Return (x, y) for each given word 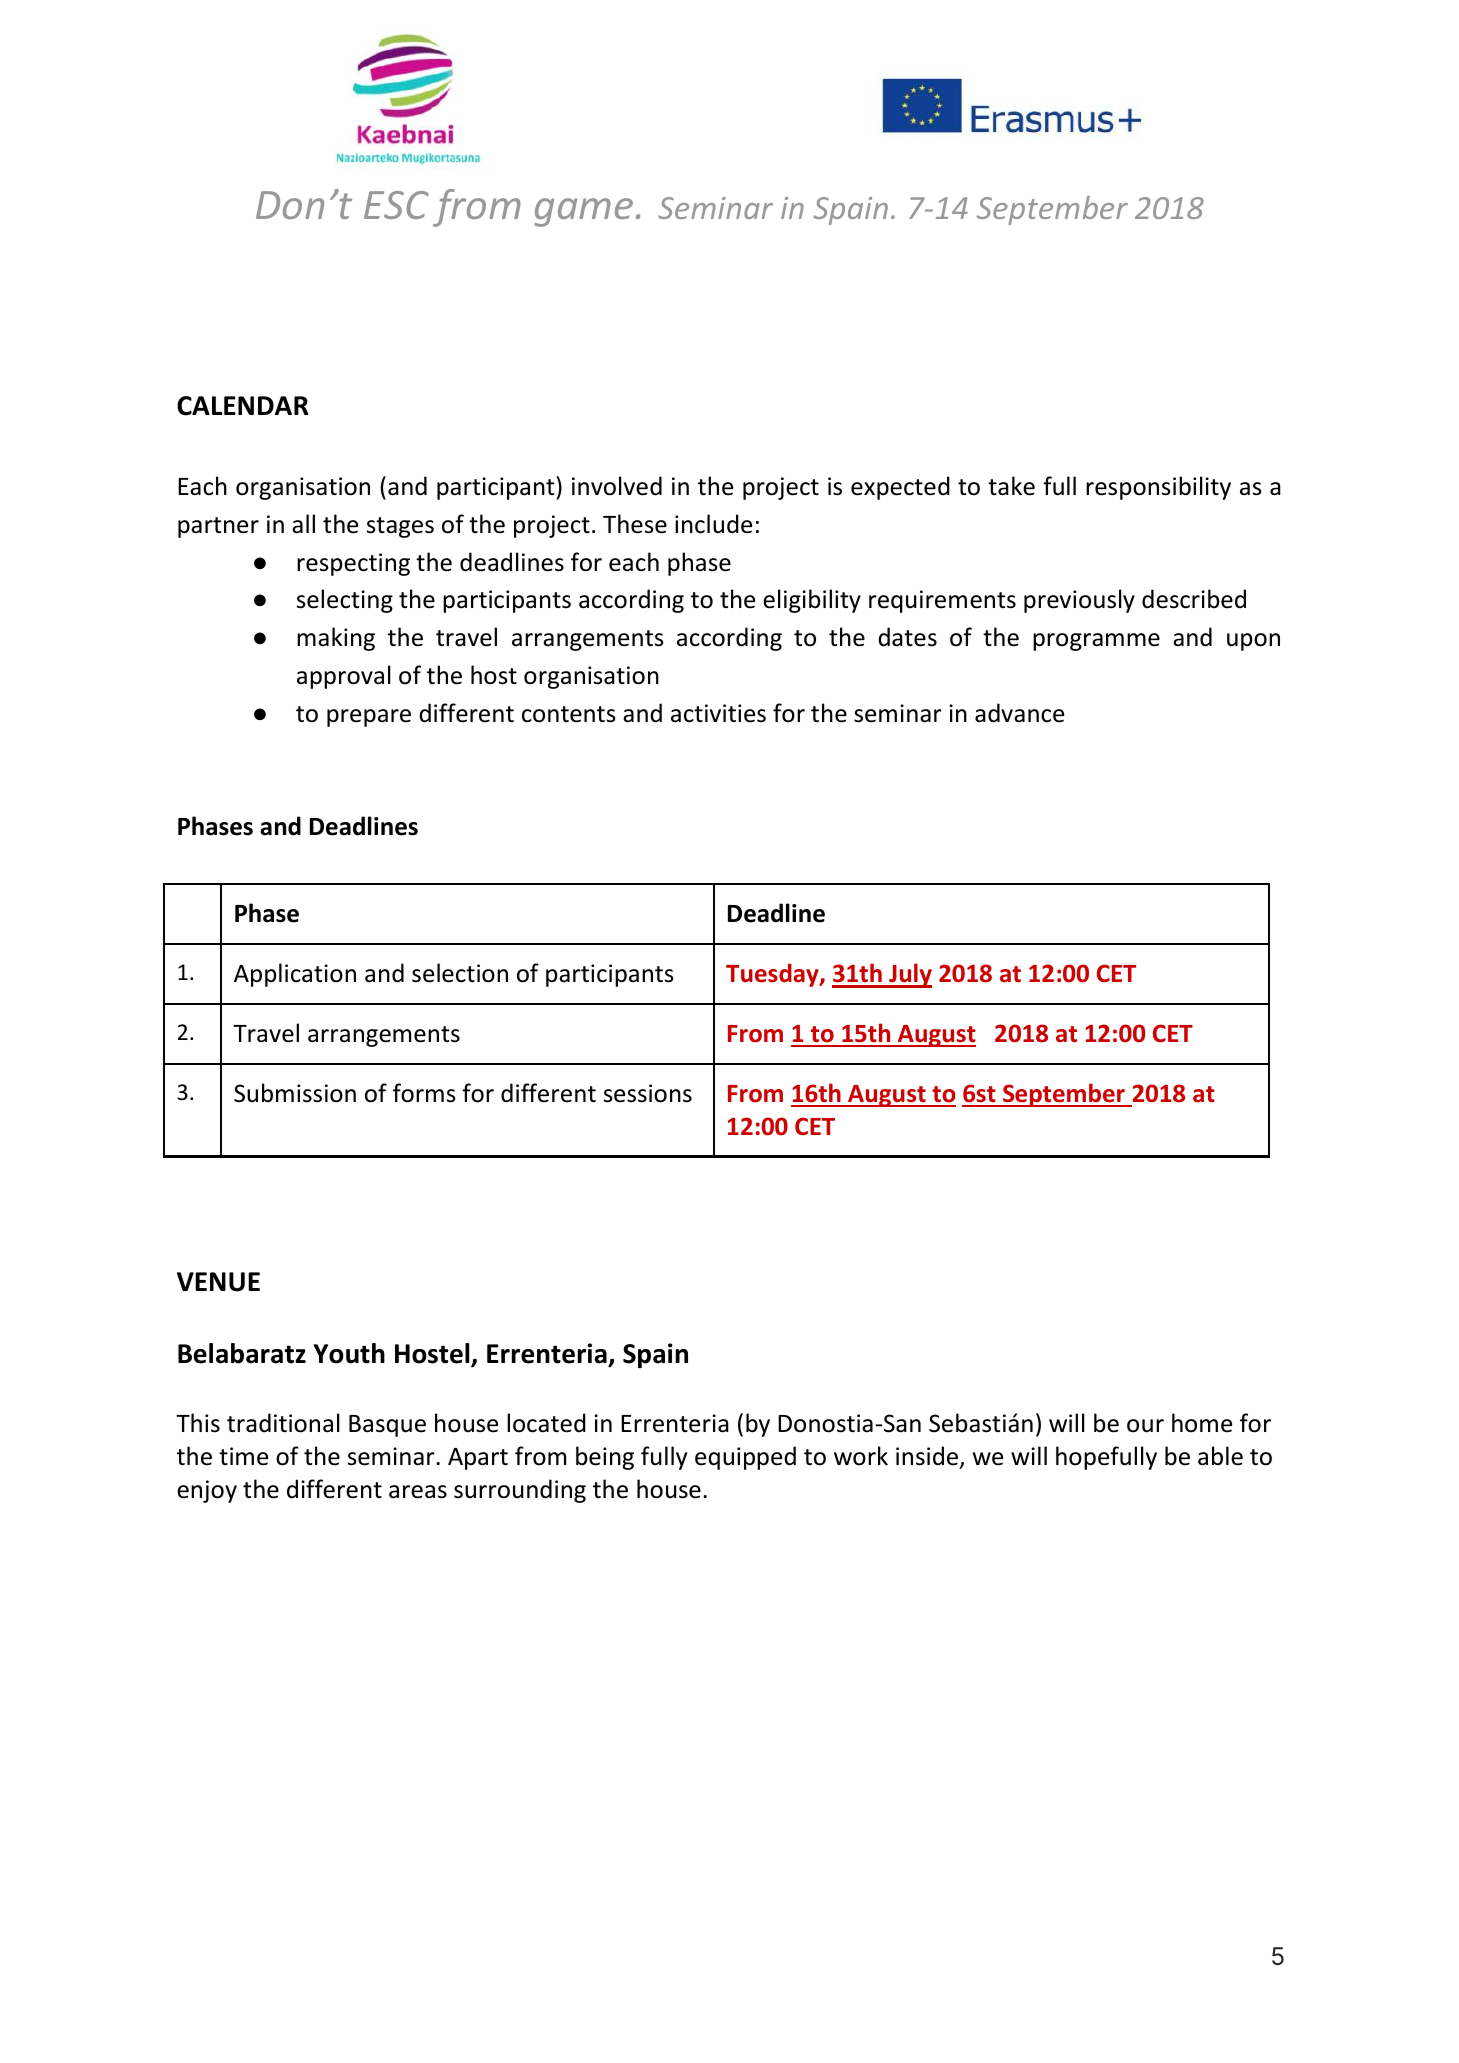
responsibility (1158, 488)
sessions (648, 1093)
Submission (295, 1093)
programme (1096, 642)
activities (718, 713)
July (909, 975)
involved (617, 486)
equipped (745, 1458)
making (336, 639)
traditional (283, 1423)
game (583, 212)
